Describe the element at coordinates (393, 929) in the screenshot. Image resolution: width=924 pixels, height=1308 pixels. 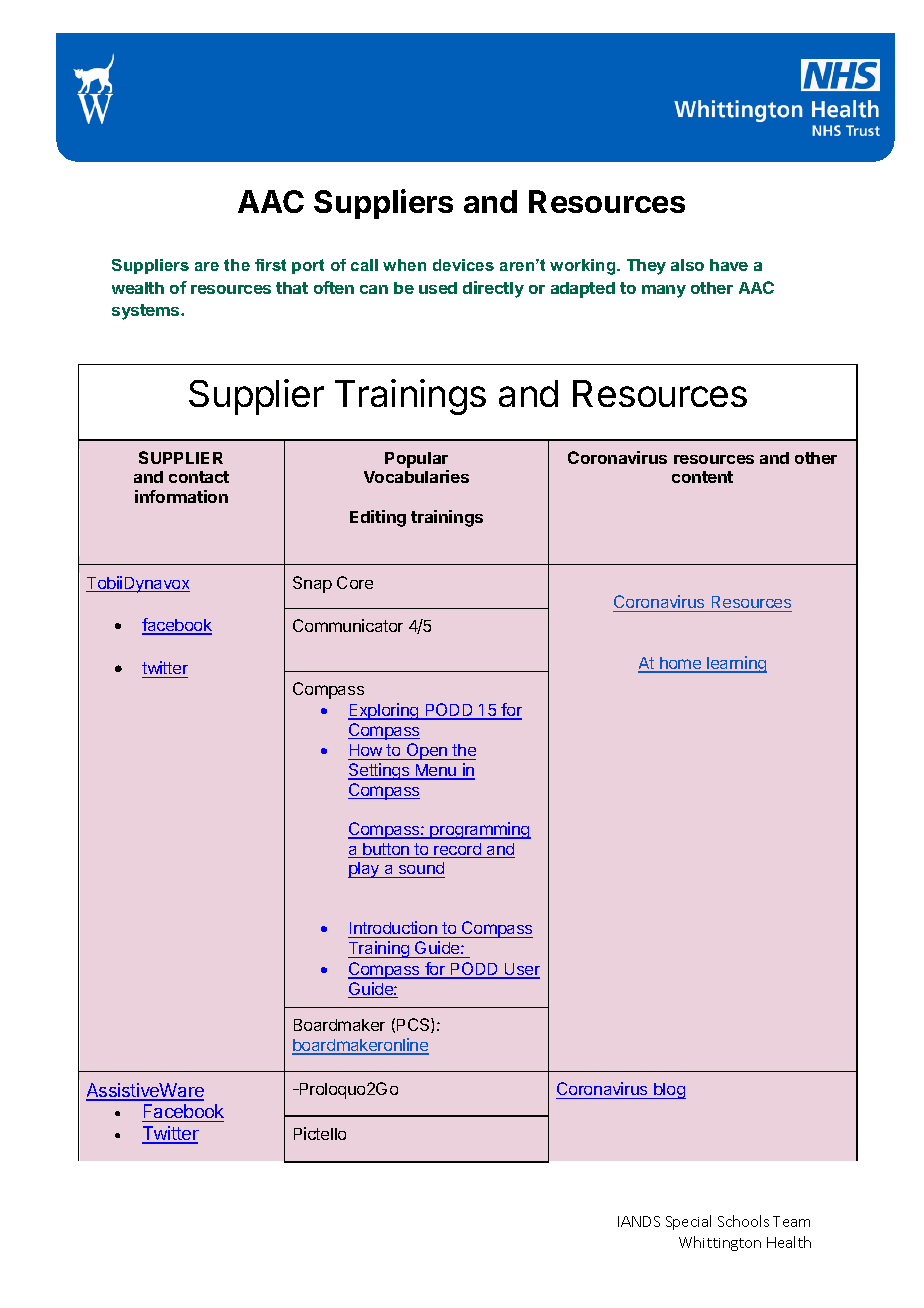
I see `Introduction` at that location.
